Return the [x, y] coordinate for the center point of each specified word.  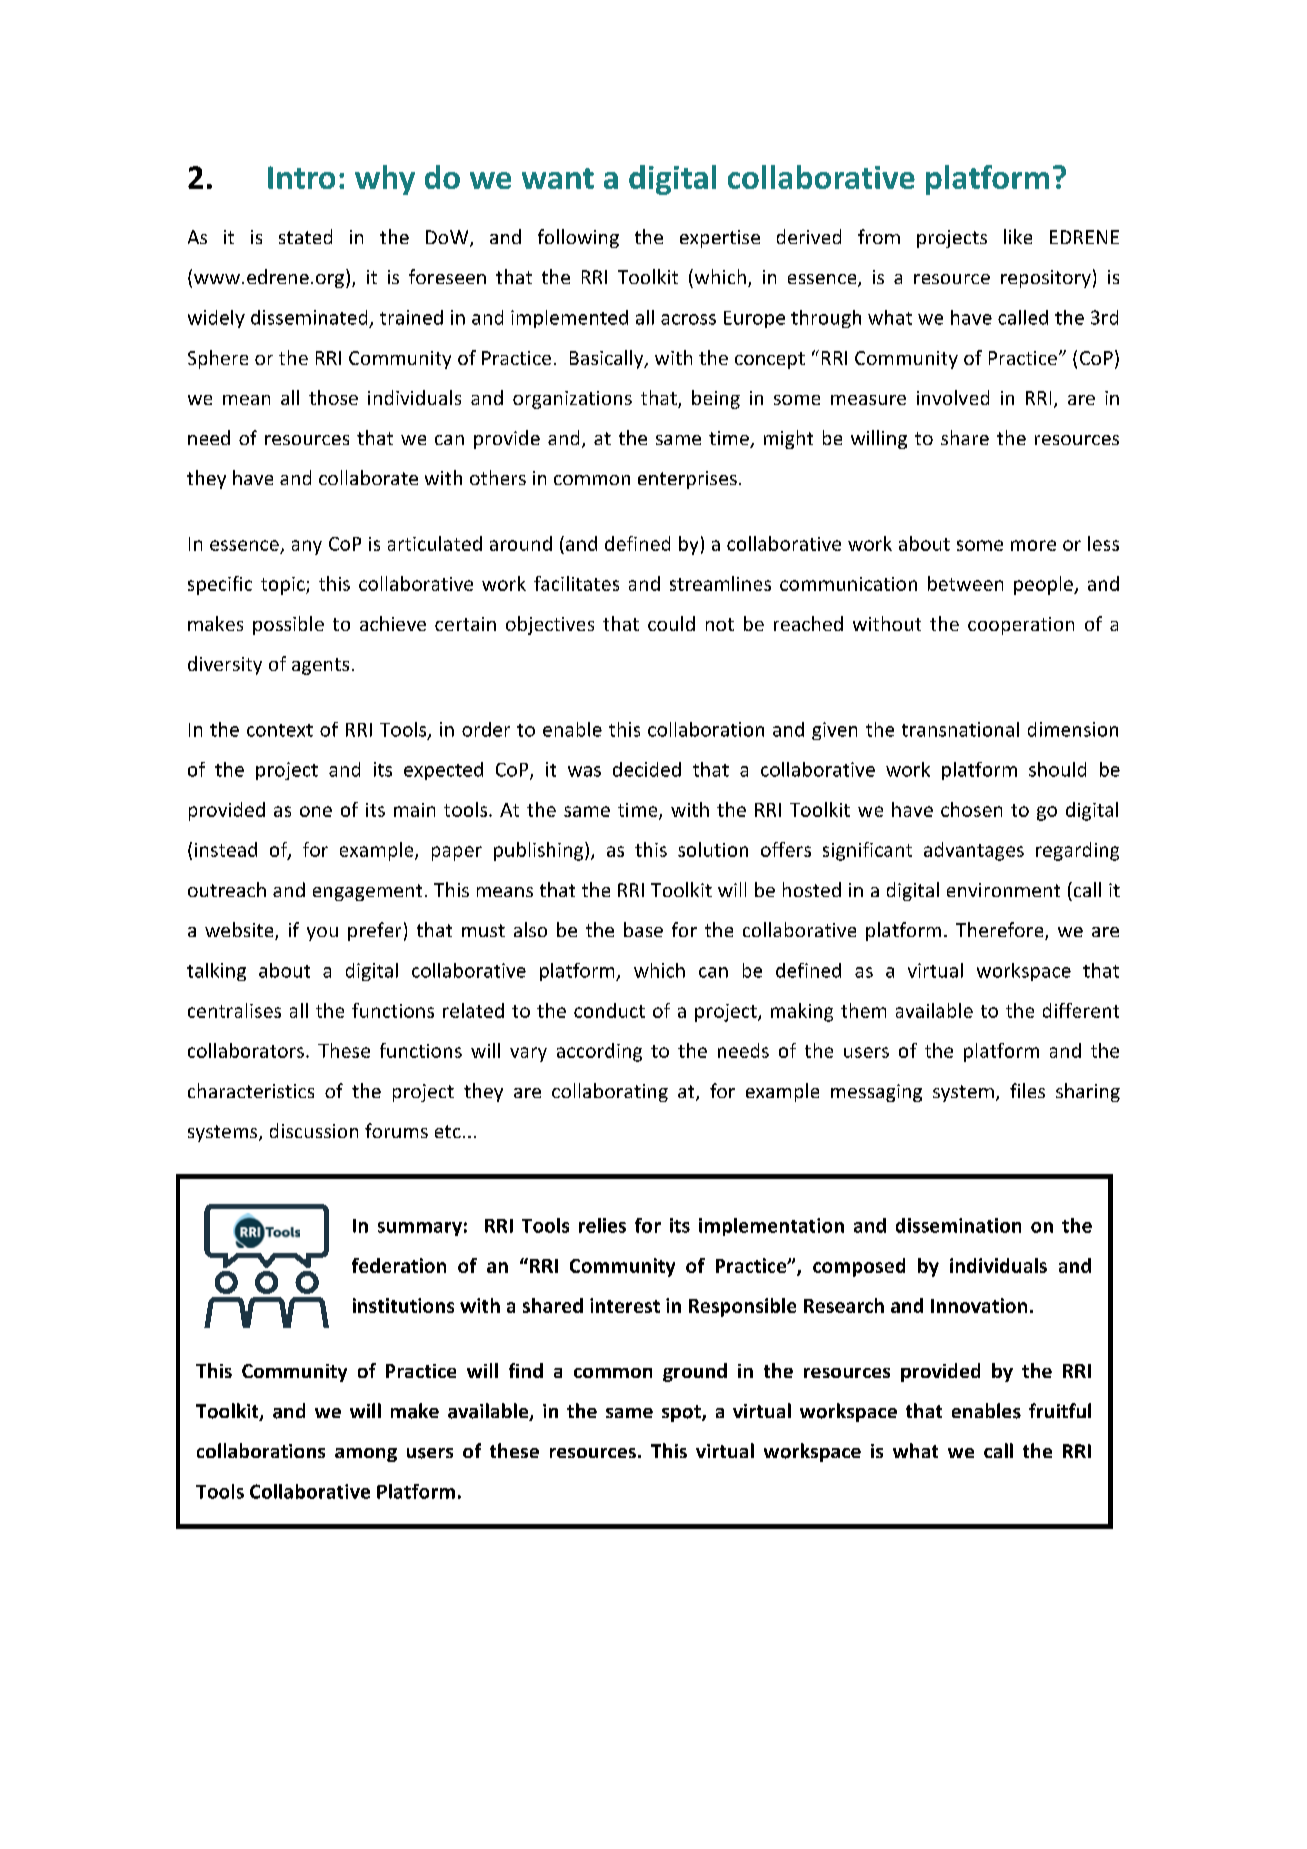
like [1018, 236]
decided [647, 769]
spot [682, 1413]
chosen [971, 809]
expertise [720, 239]
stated [305, 236]
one [316, 811]
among [366, 1455]
